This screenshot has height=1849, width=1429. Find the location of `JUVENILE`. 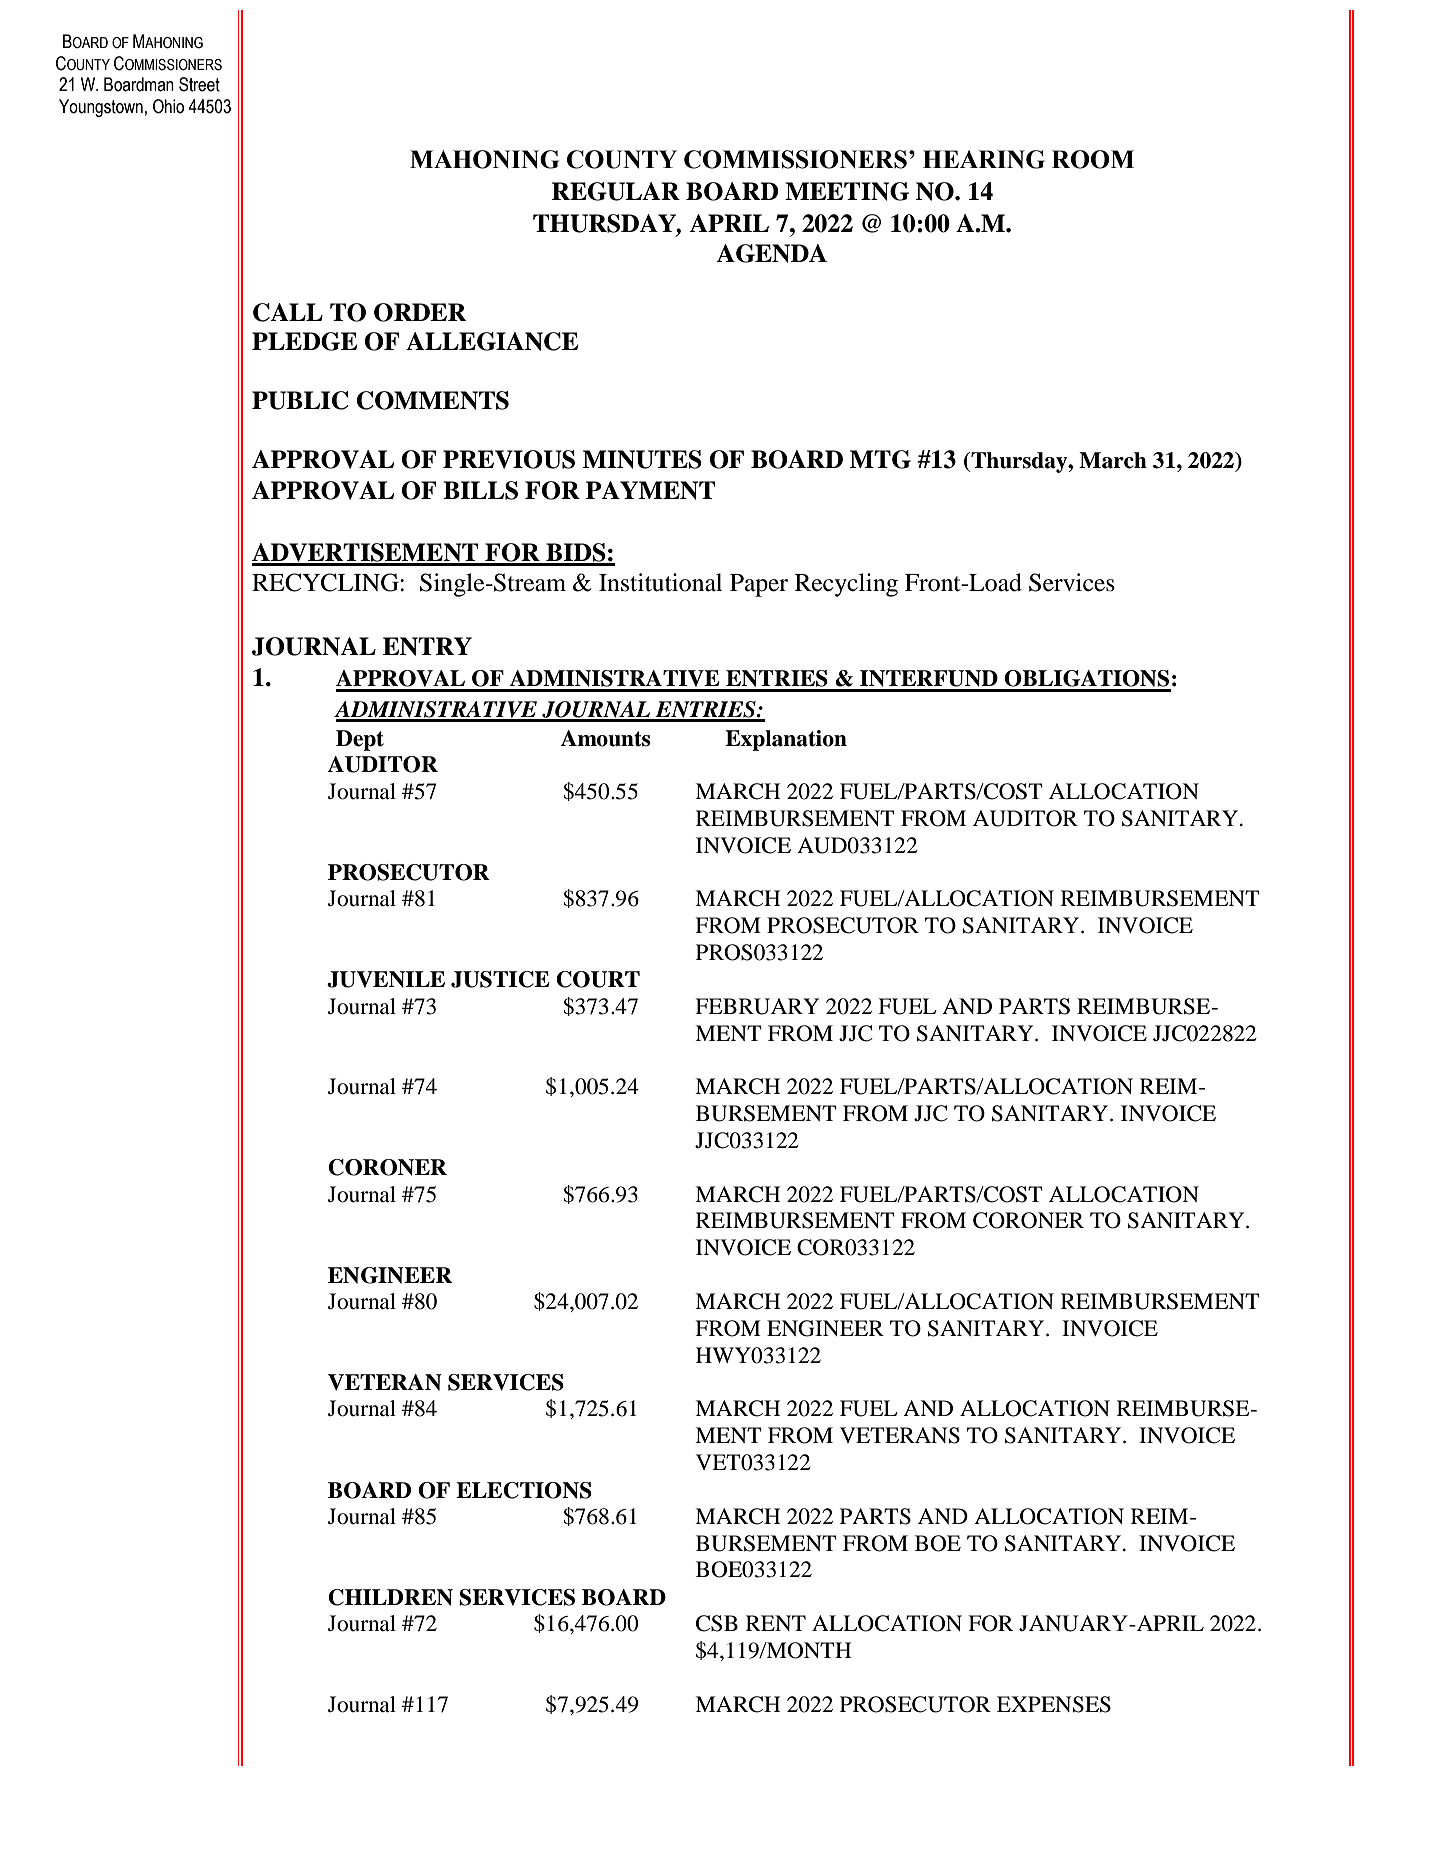

JUVENILE is located at coordinates (386, 979).
